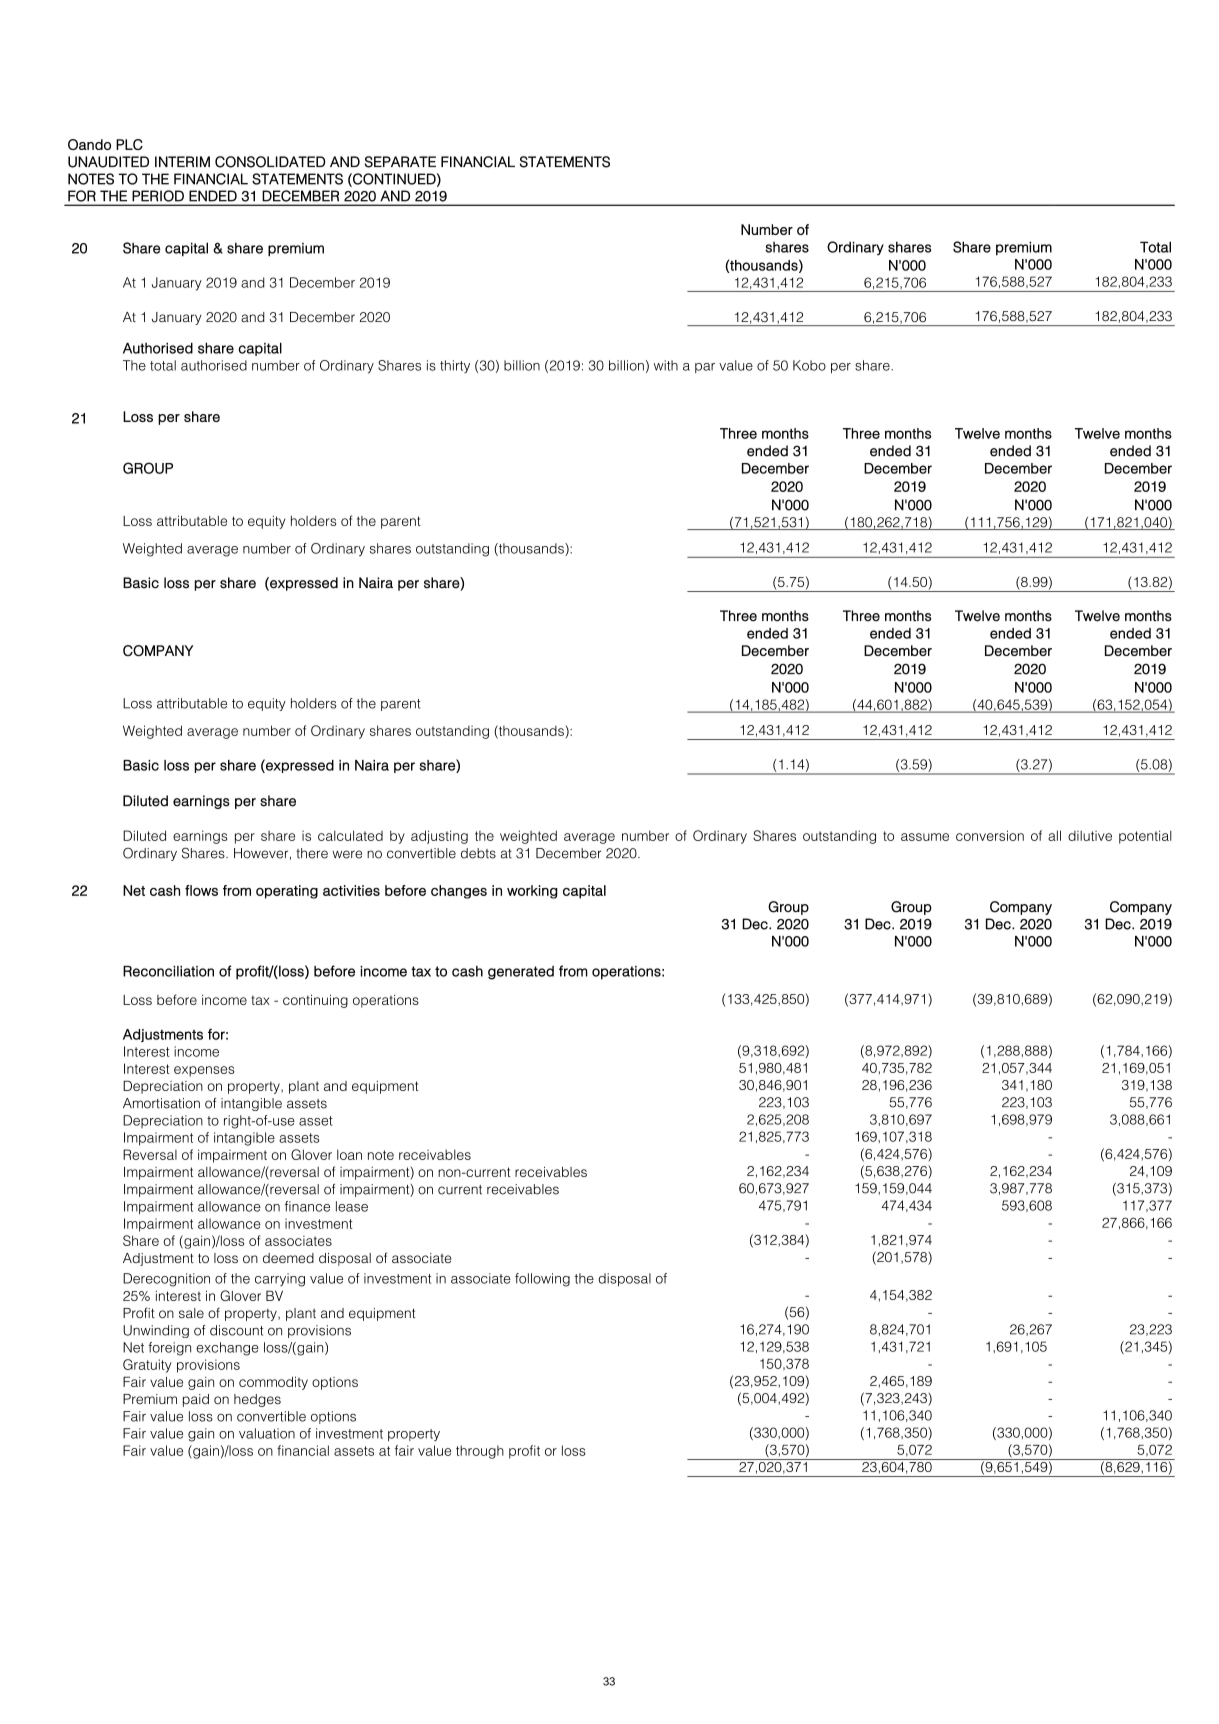 The image size is (1219, 1724). What do you see at coordinates (315, 1001) in the screenshot?
I see `continuing` at bounding box center [315, 1001].
